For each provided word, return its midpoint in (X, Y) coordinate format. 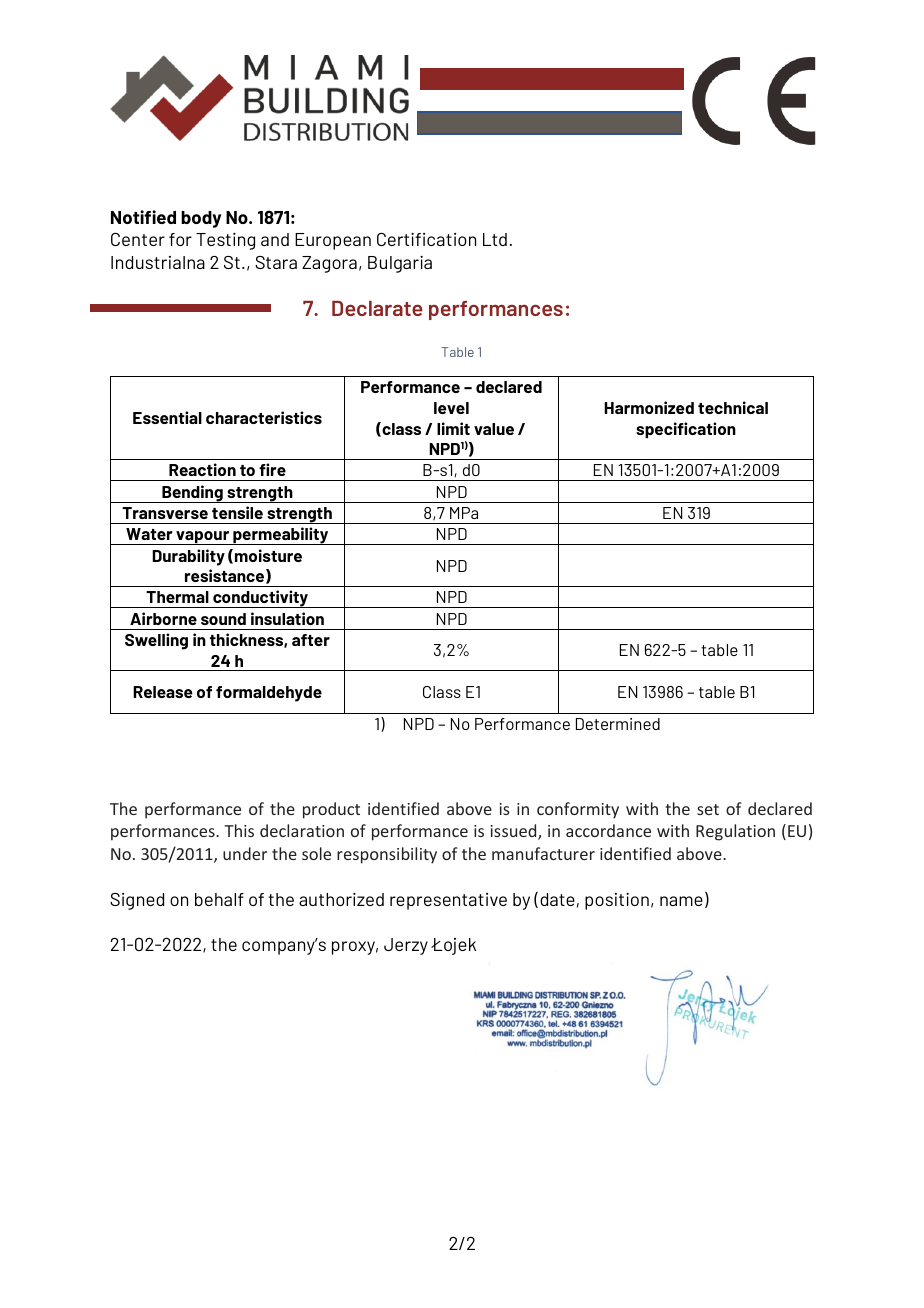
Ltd (495, 239)
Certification (426, 239)
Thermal (177, 597)
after (311, 640)
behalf (219, 899)
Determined (618, 724)
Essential (167, 417)
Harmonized (649, 407)
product (331, 810)
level (451, 408)
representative (448, 901)
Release (163, 692)
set (708, 809)
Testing (225, 241)
